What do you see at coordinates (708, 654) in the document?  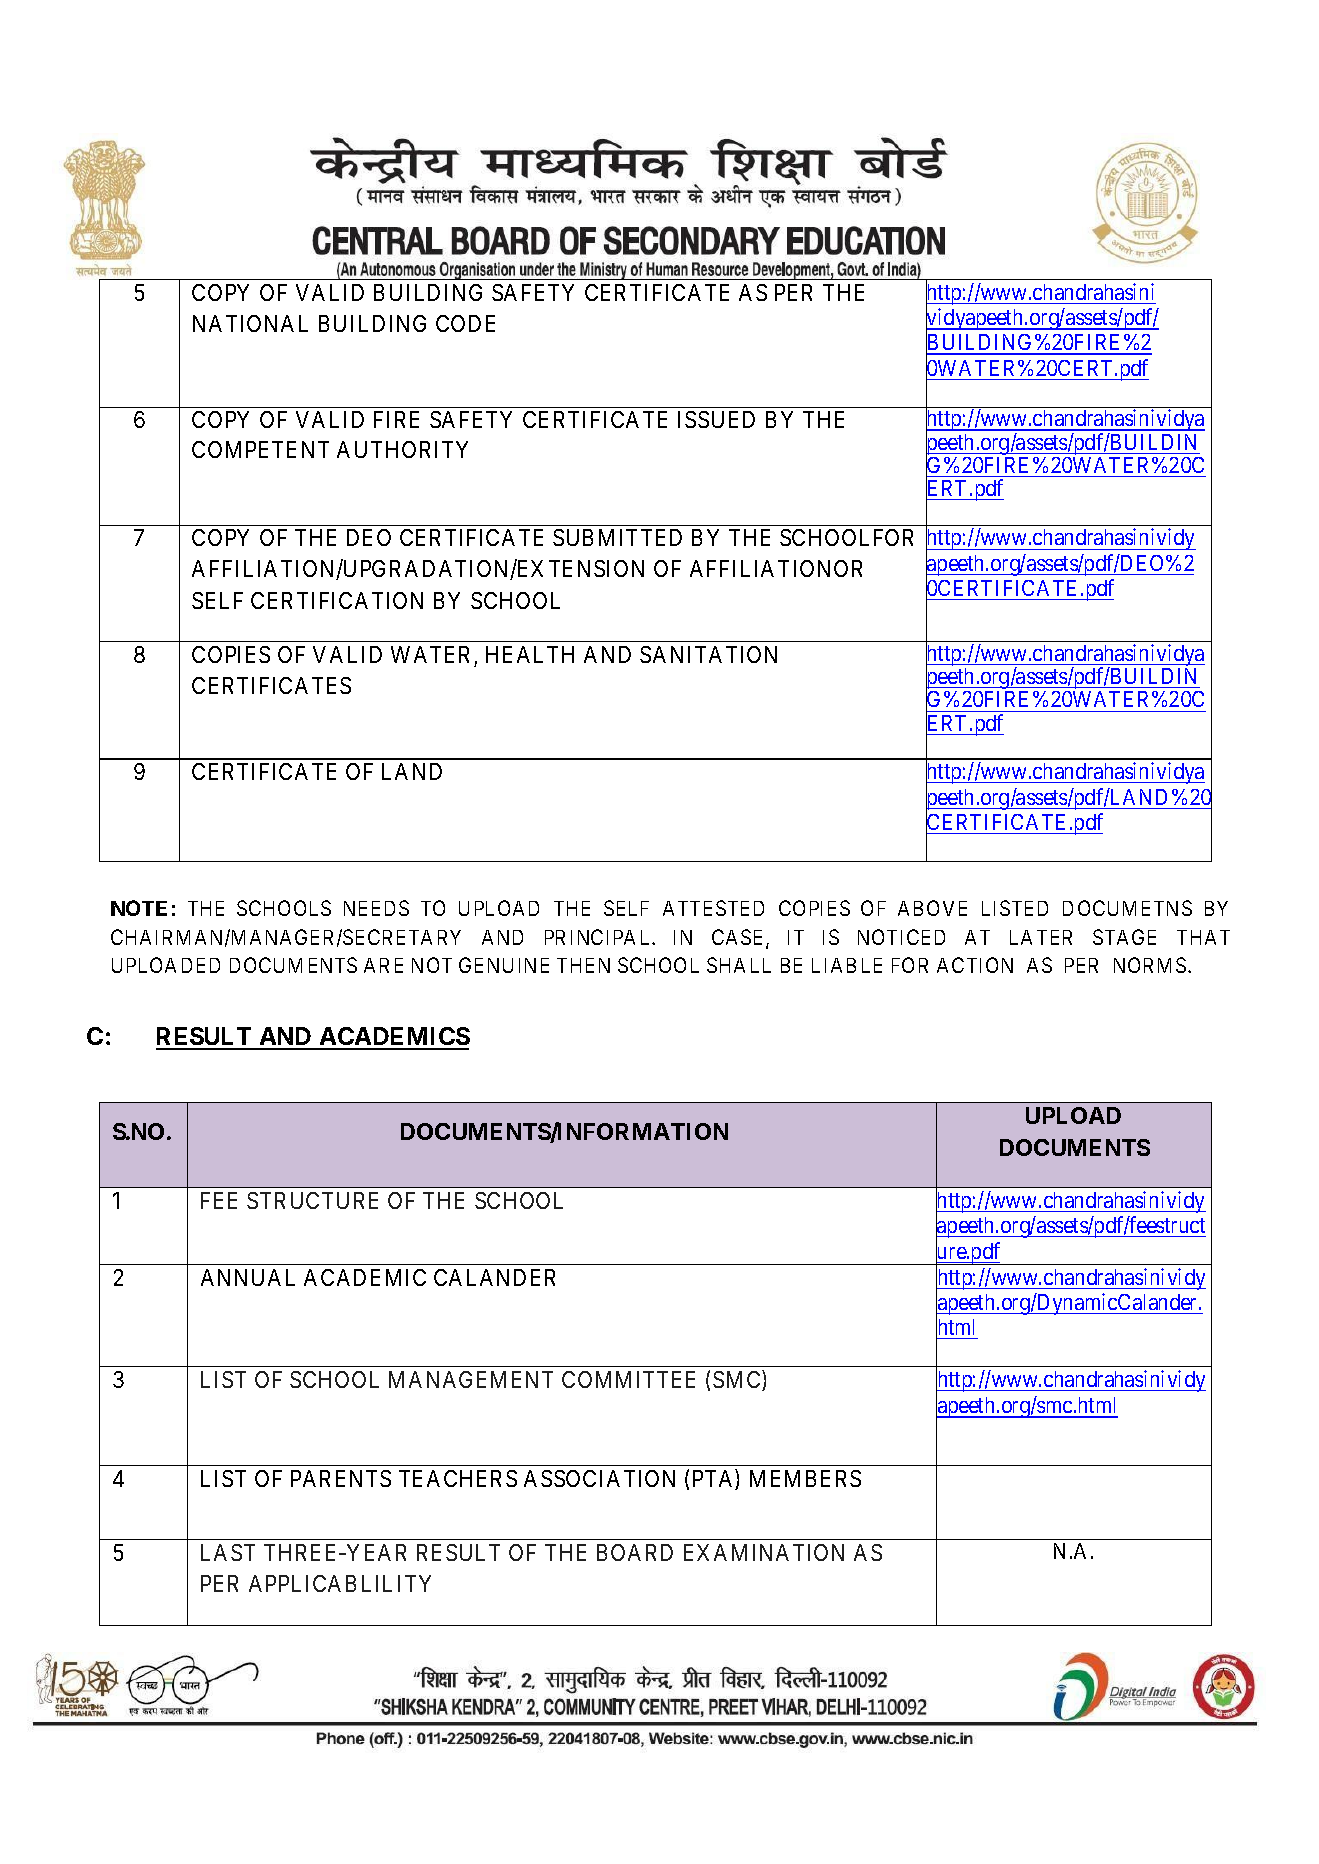 I see `SANITATION` at bounding box center [708, 654].
